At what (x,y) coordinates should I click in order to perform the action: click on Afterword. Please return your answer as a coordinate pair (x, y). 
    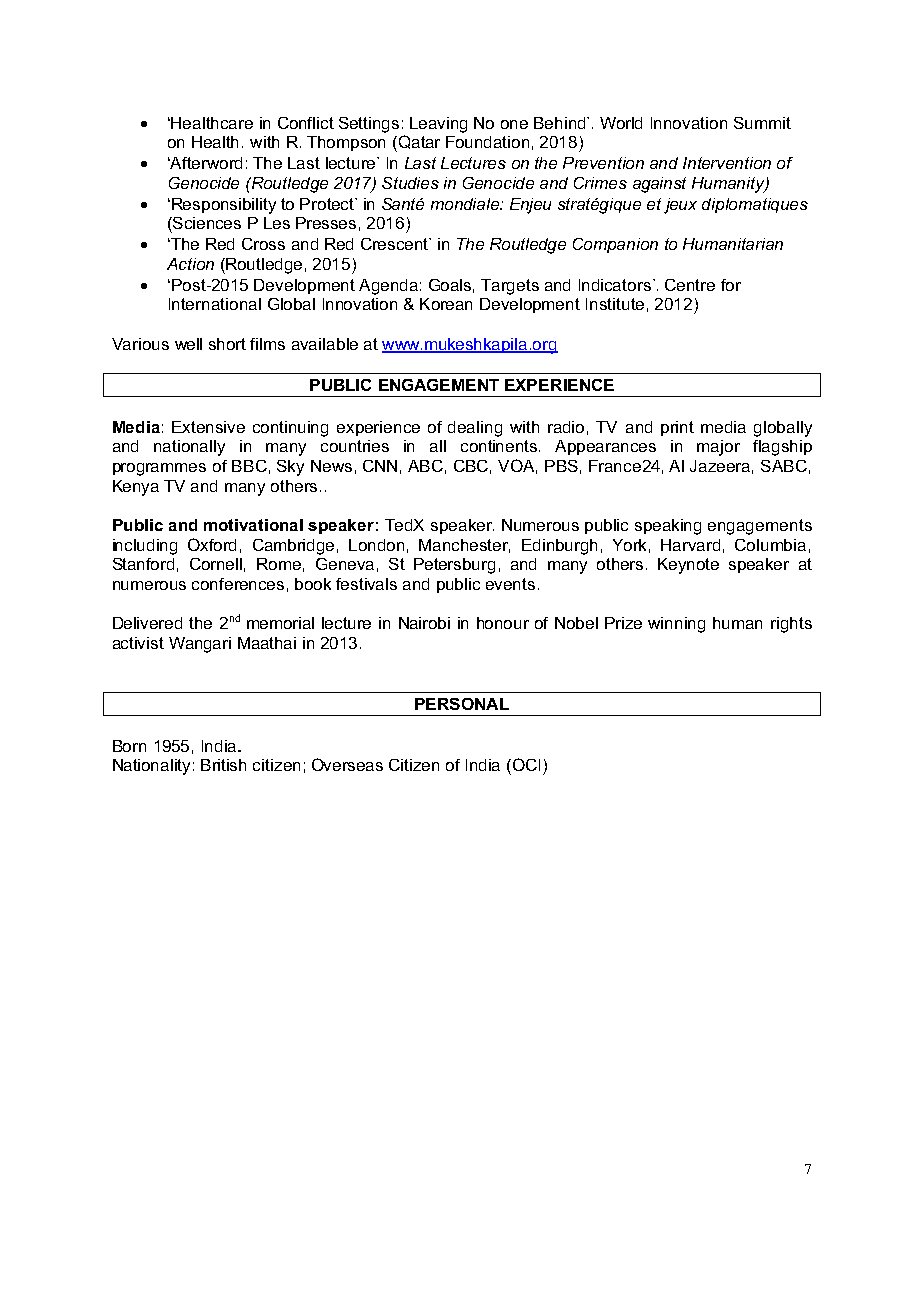
    Looking at the image, I should click on (205, 163).
